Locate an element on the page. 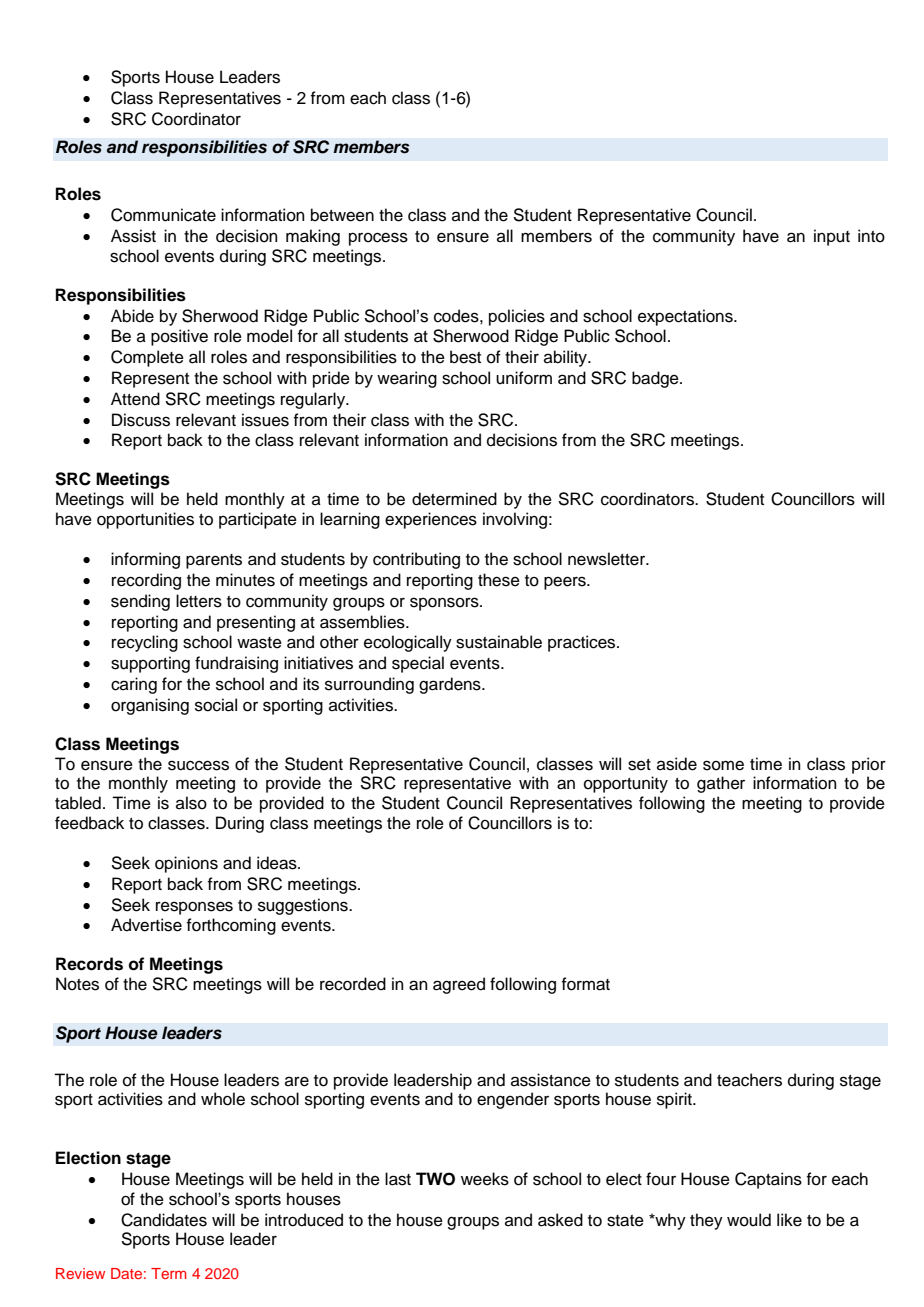  Communicate is located at coordinates (163, 215).
